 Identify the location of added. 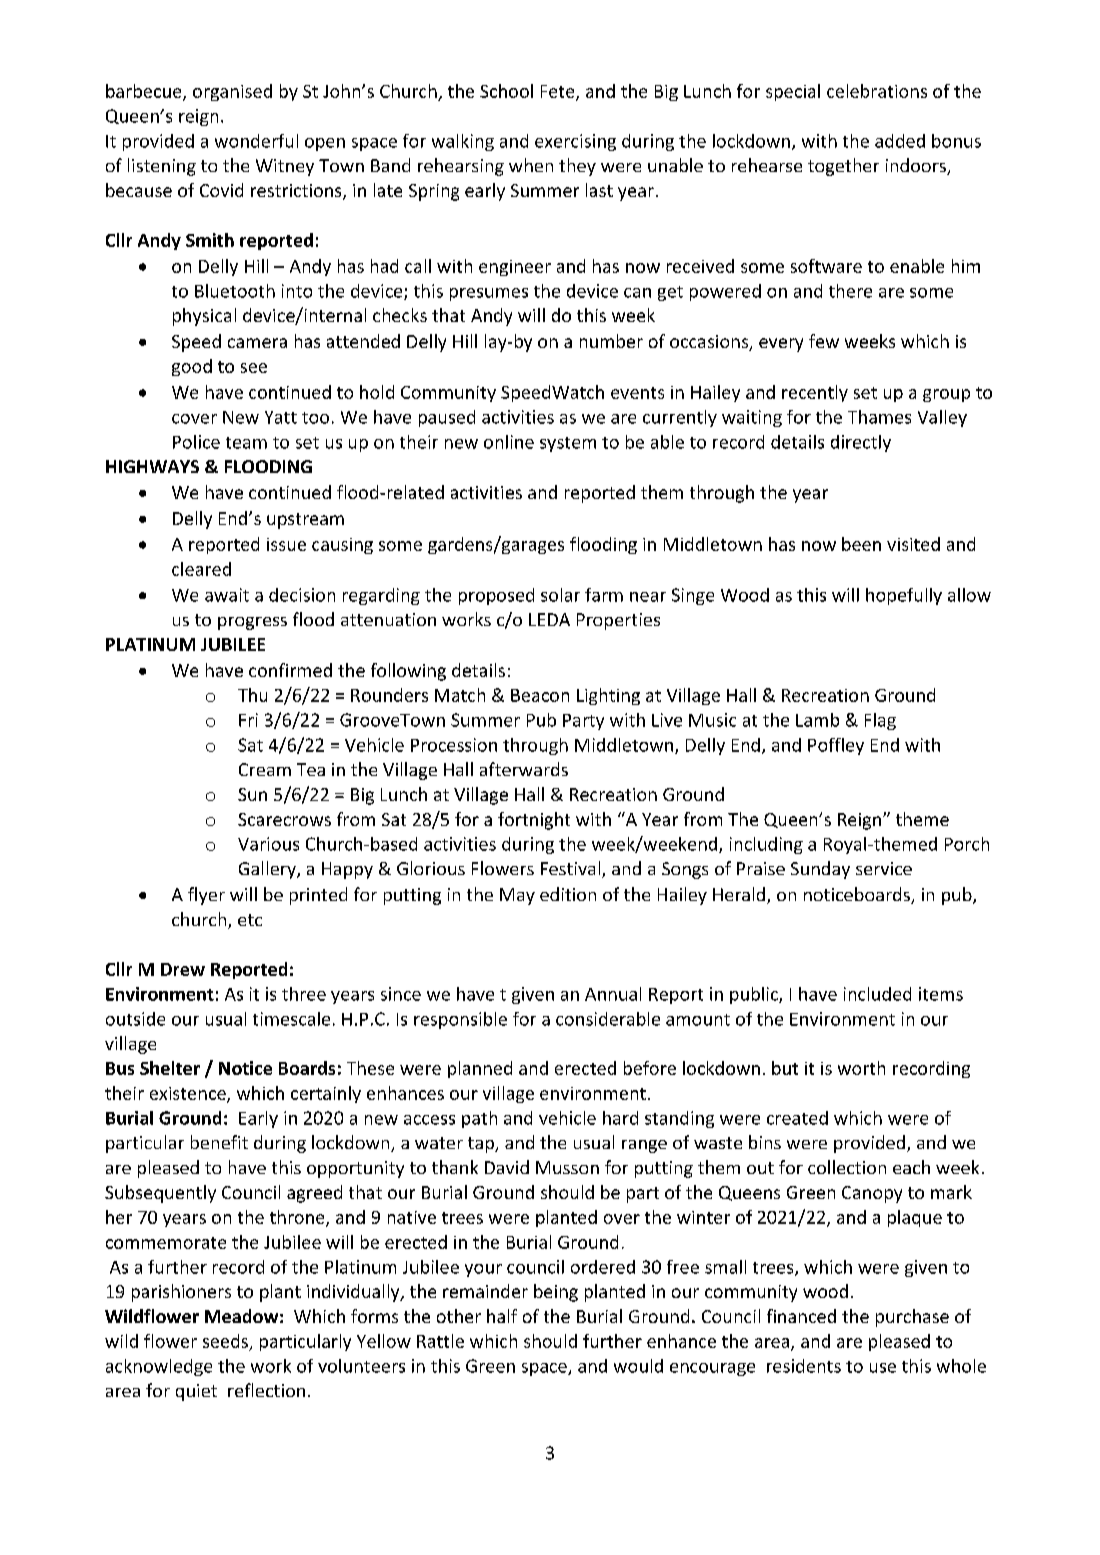
(900, 141).
